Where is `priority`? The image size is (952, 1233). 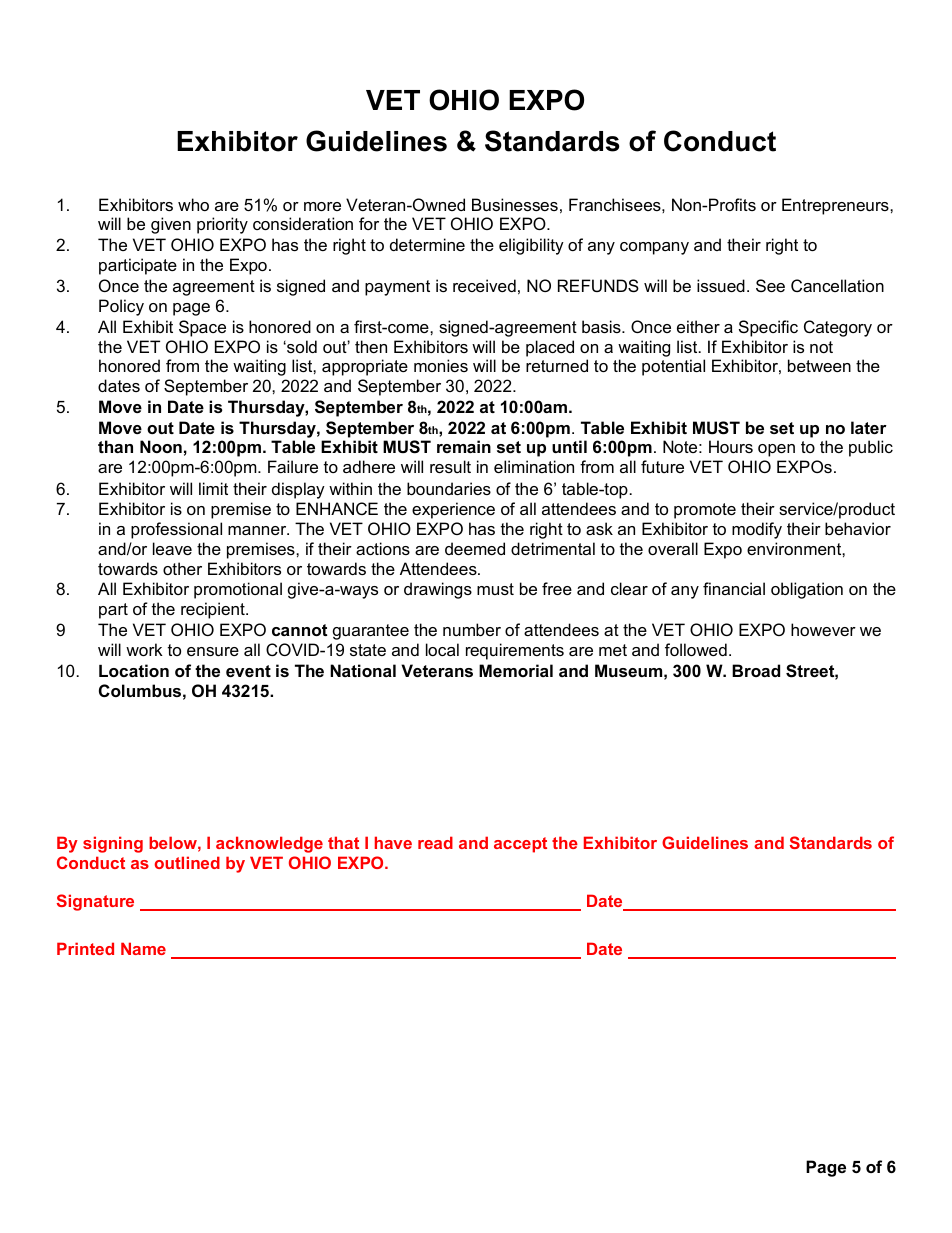
priority is located at coordinates (222, 225).
